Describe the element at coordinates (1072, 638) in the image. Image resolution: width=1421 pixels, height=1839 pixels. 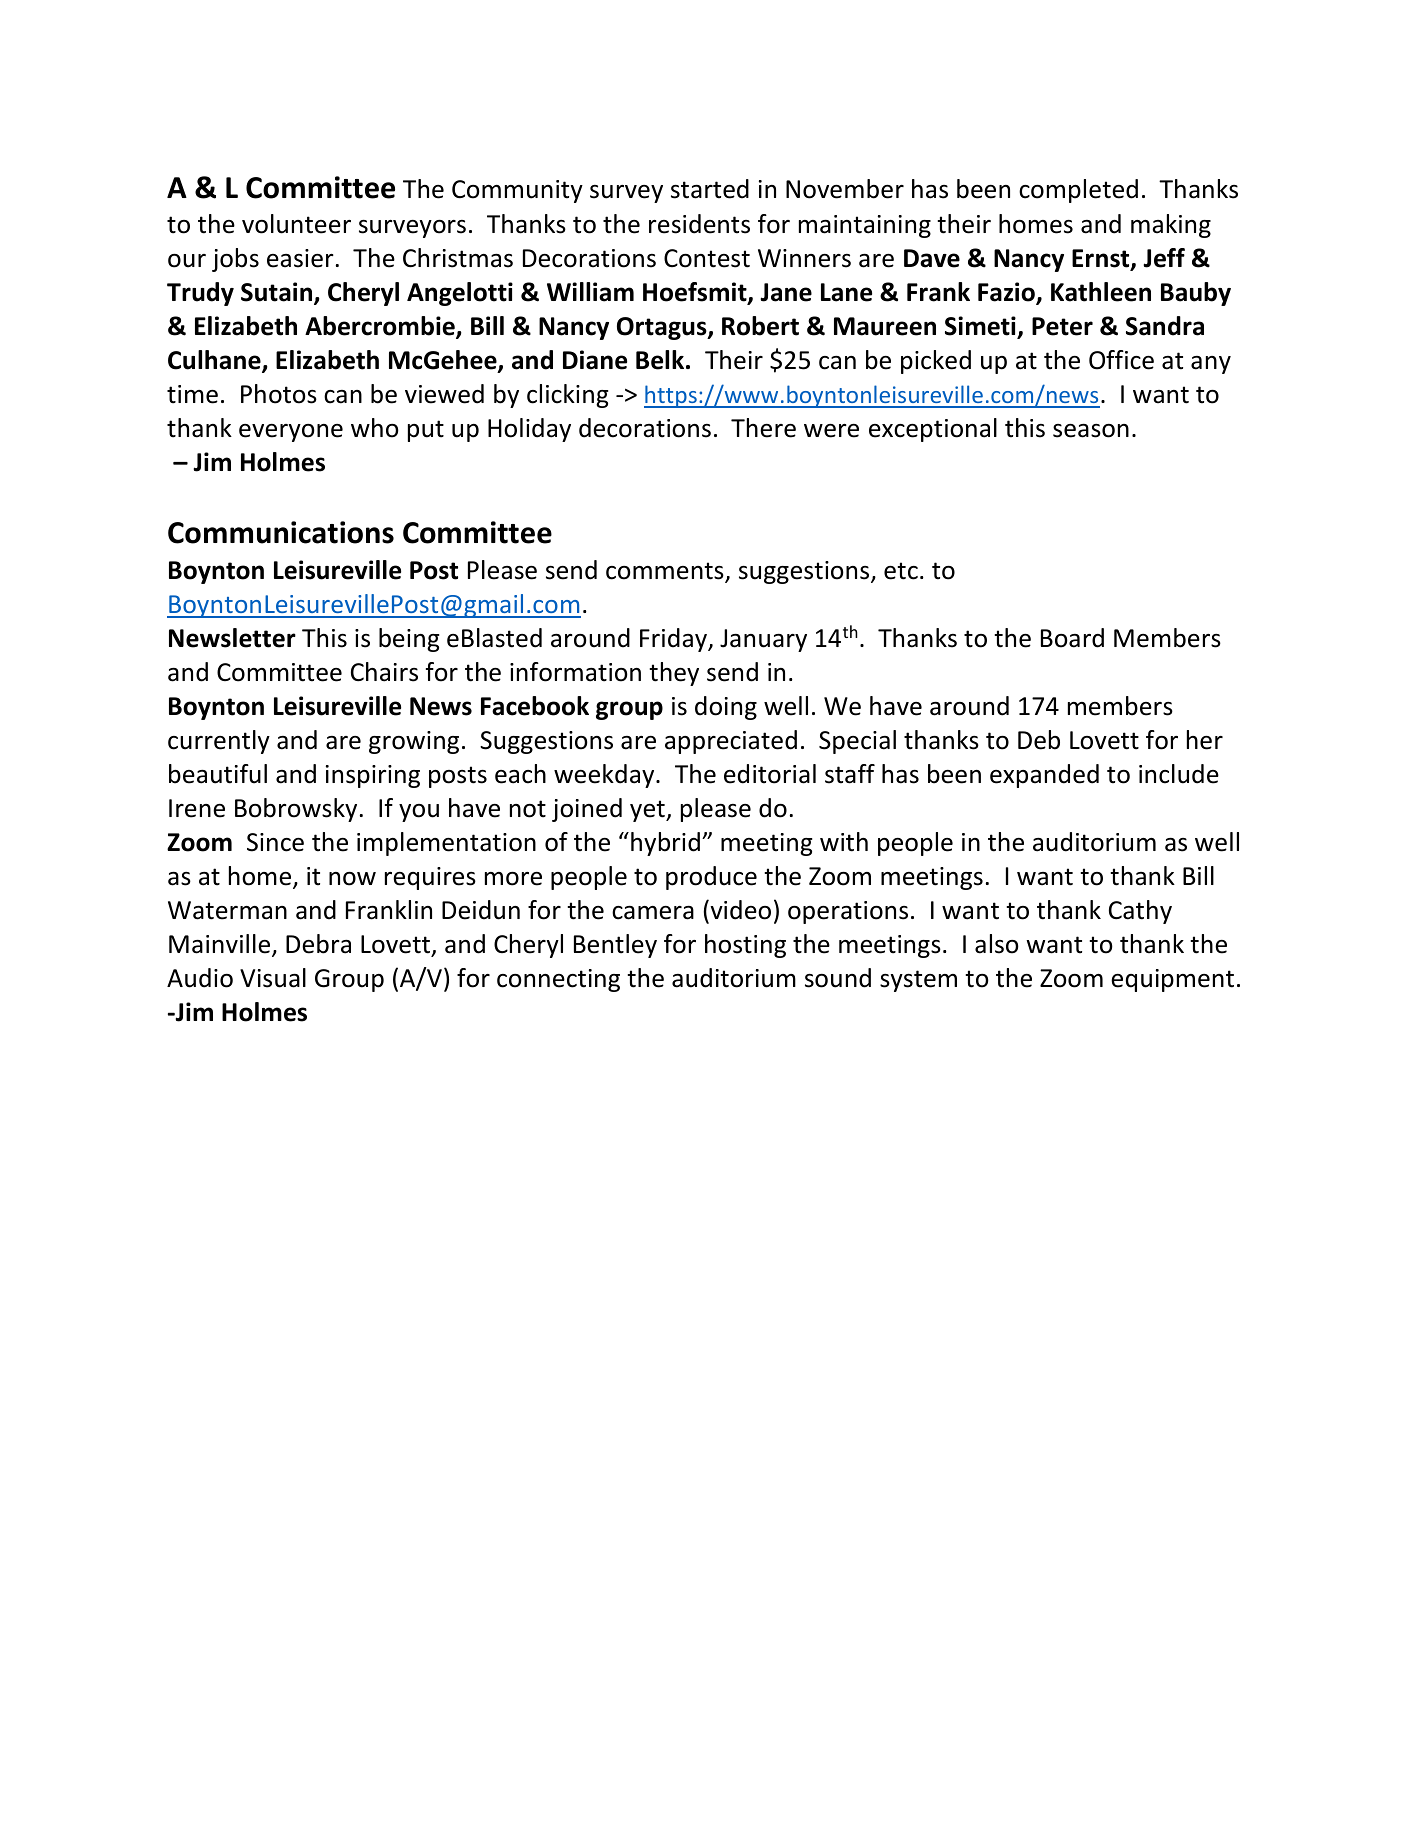
I see `Board` at that location.
